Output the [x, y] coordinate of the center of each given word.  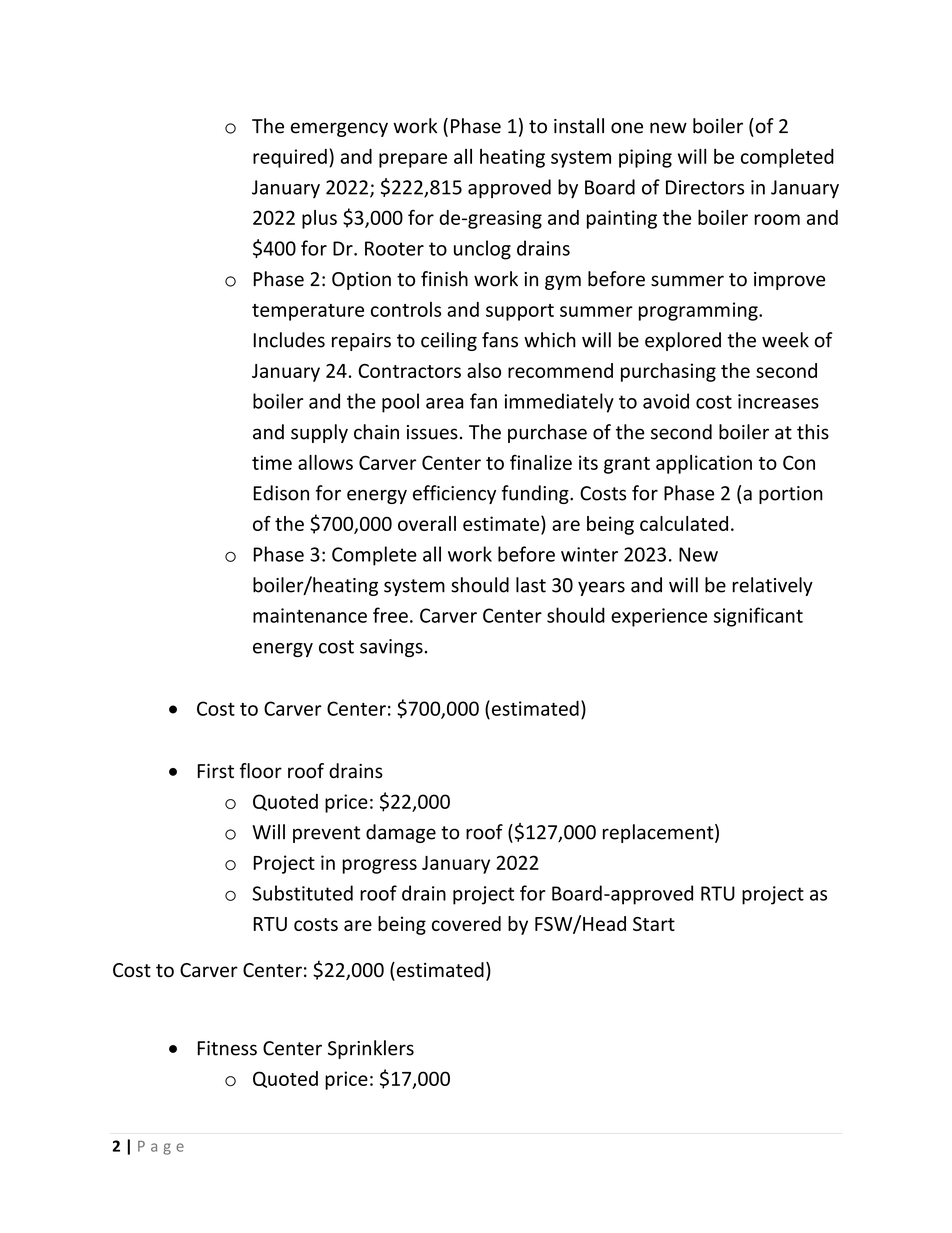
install [579, 126]
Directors [705, 187]
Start [654, 924]
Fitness [227, 1048]
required [290, 158]
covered [466, 923]
